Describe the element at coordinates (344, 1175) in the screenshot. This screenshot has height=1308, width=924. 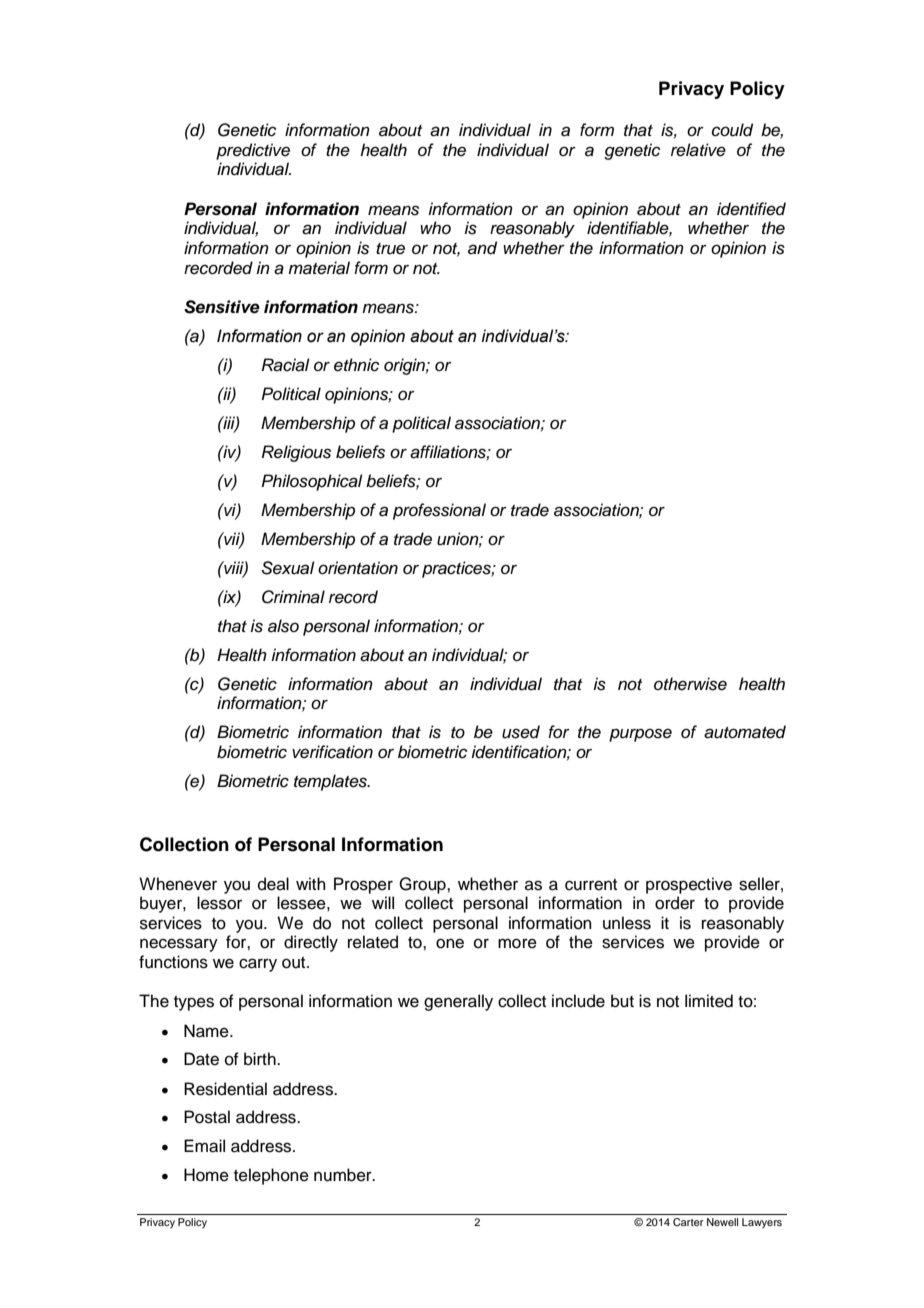
I see `number` at that location.
